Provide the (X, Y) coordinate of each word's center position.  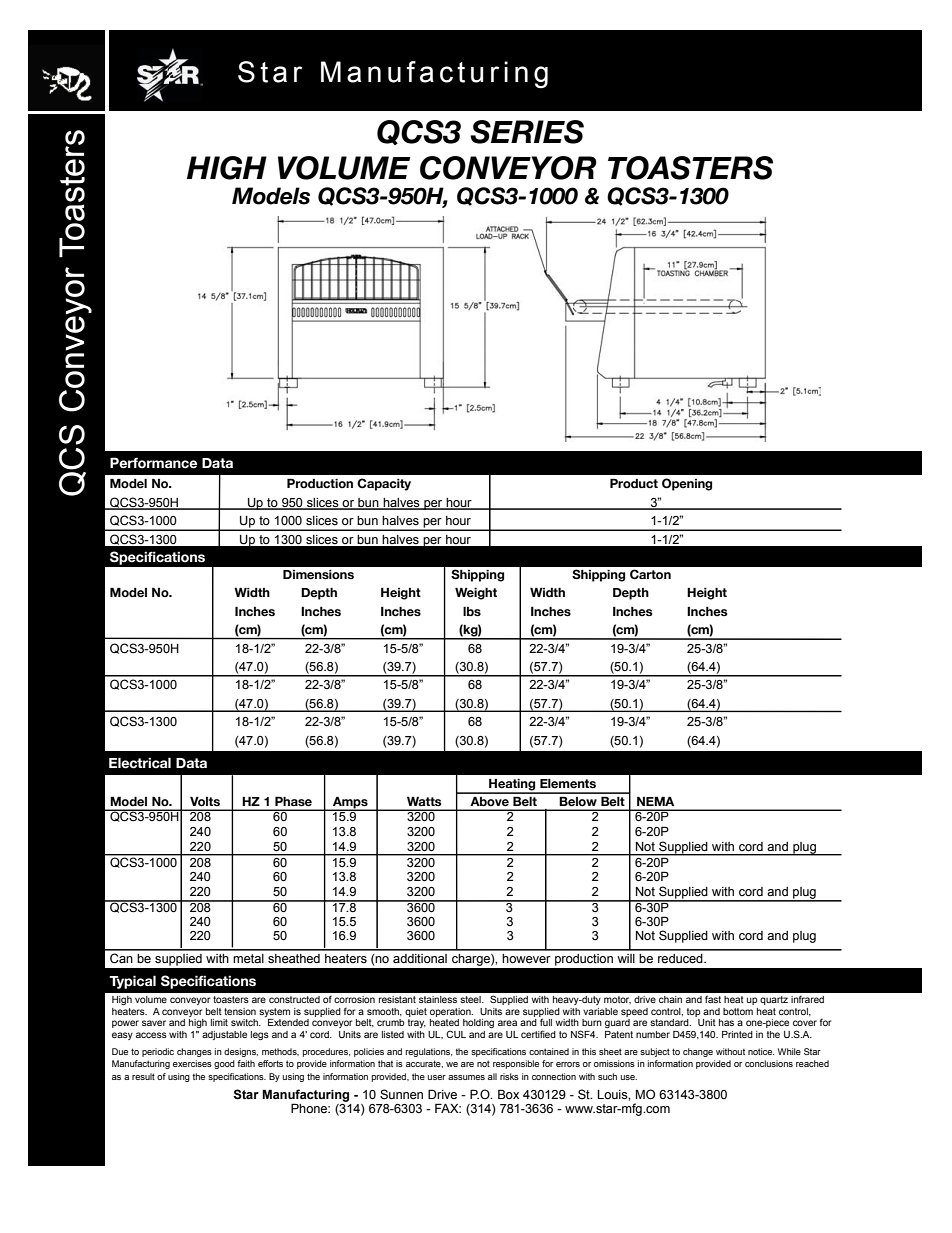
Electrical (140, 763)
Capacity (384, 484)
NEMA (655, 801)
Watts (424, 801)
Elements (568, 784)
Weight (476, 593)
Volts (205, 801)
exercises (192, 1063)
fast (713, 999)
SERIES (527, 132)
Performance (153, 463)
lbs (472, 612)
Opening (687, 484)
